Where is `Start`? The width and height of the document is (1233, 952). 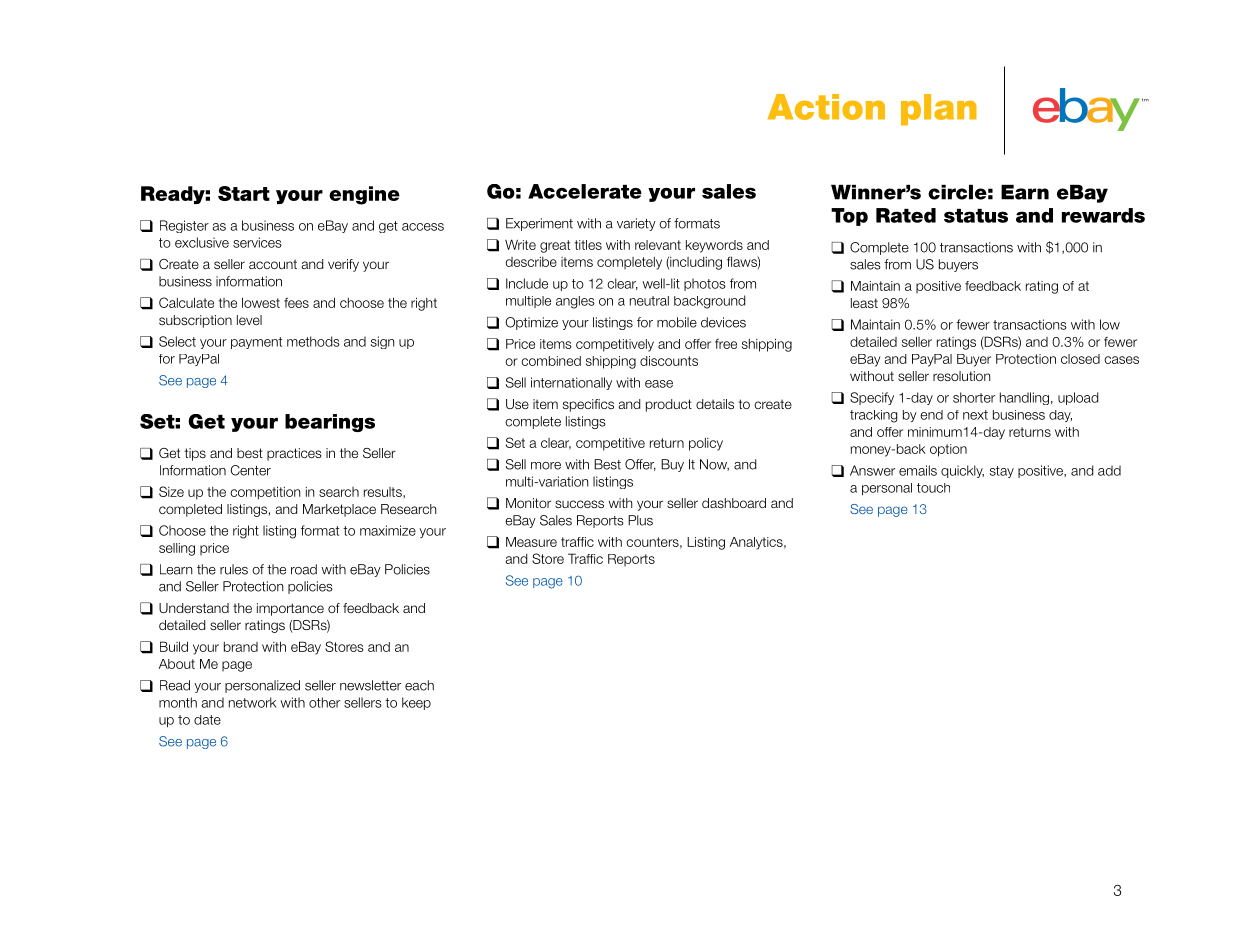
Start is located at coordinates (244, 193).
